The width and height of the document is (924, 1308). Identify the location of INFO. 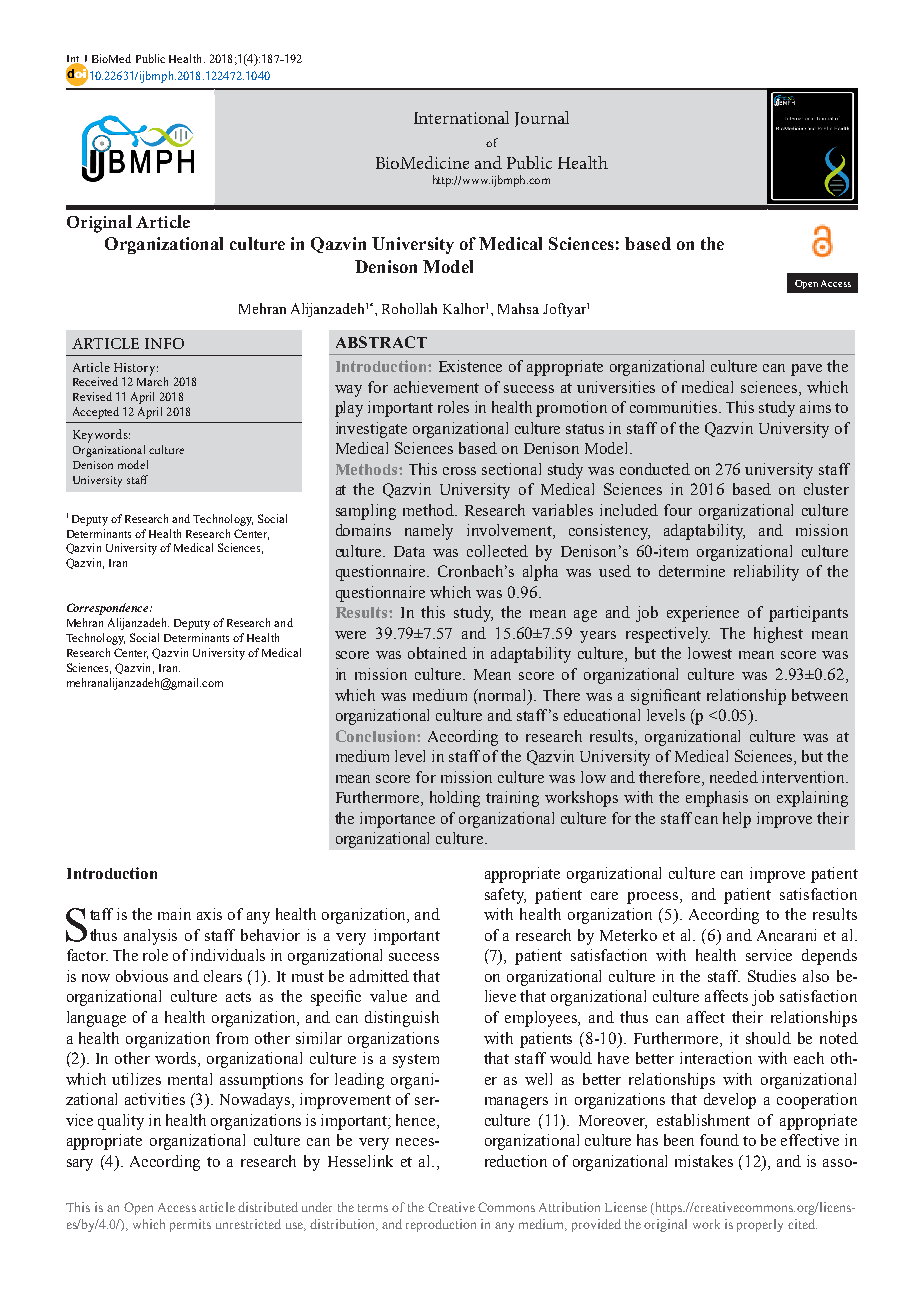
(164, 343).
